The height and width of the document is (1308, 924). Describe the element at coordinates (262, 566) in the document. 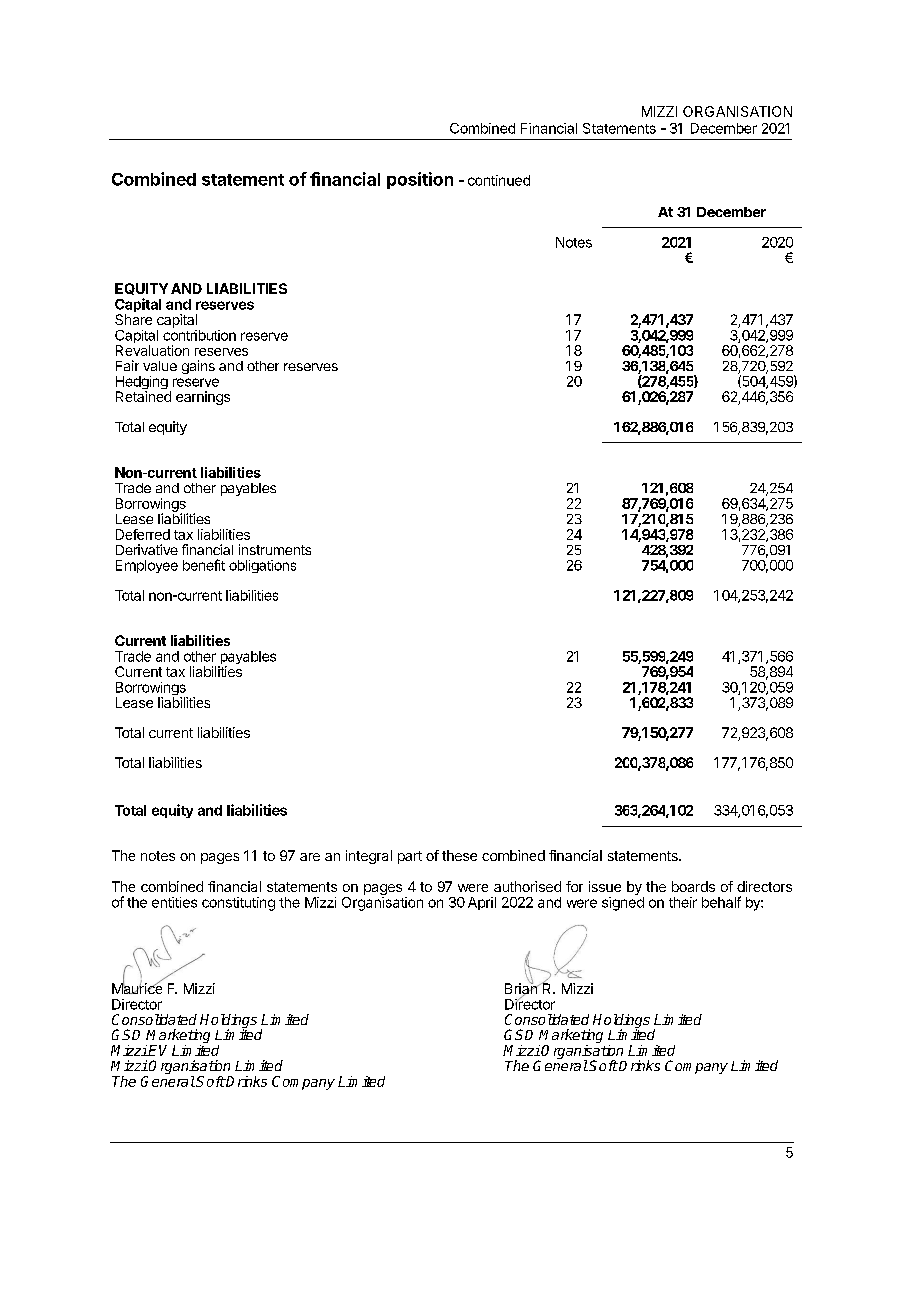

I see `obligations` at that location.
